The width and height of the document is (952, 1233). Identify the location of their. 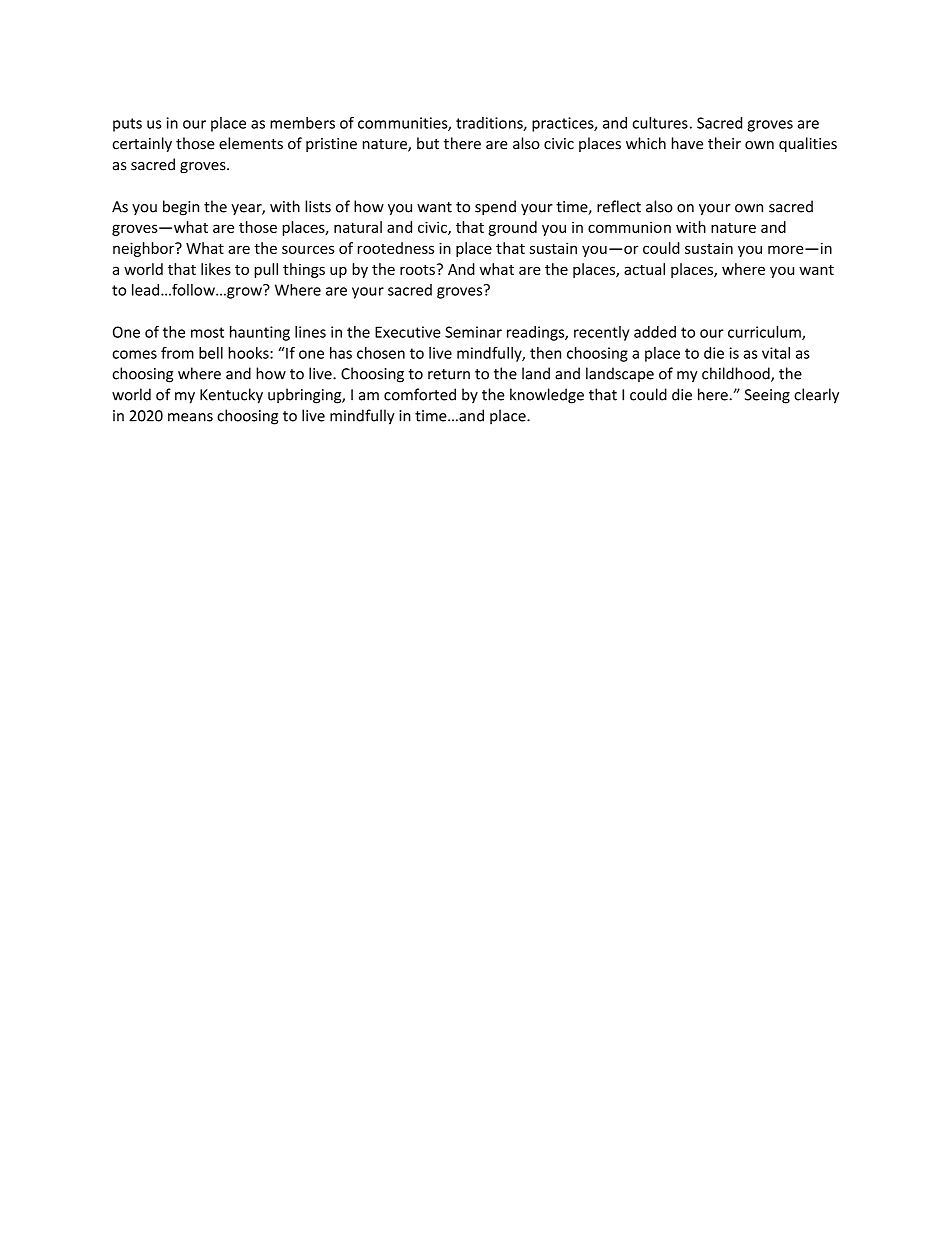
(724, 143).
